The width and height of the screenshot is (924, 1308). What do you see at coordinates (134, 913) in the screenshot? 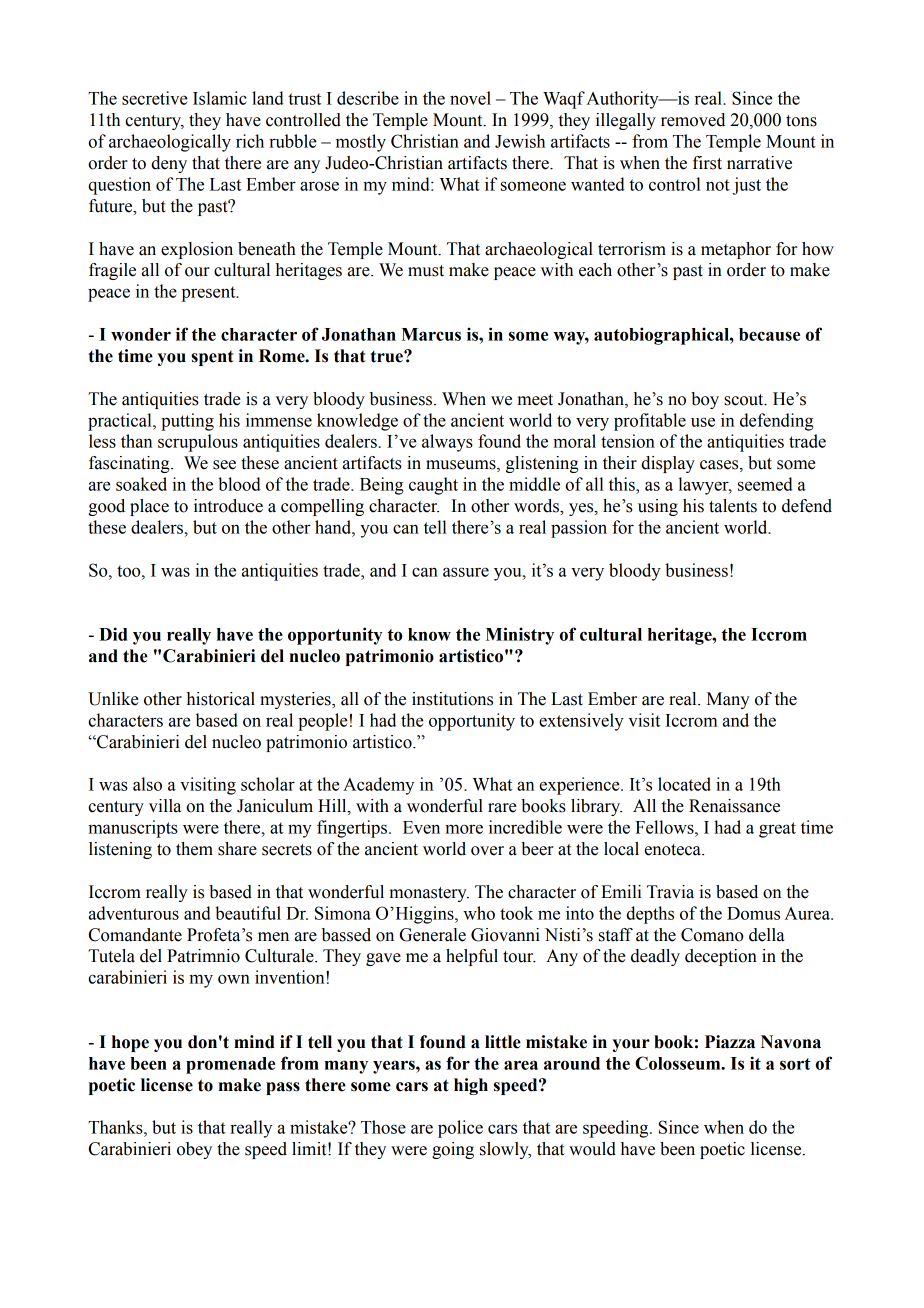
I see `adventurous` at bounding box center [134, 913].
